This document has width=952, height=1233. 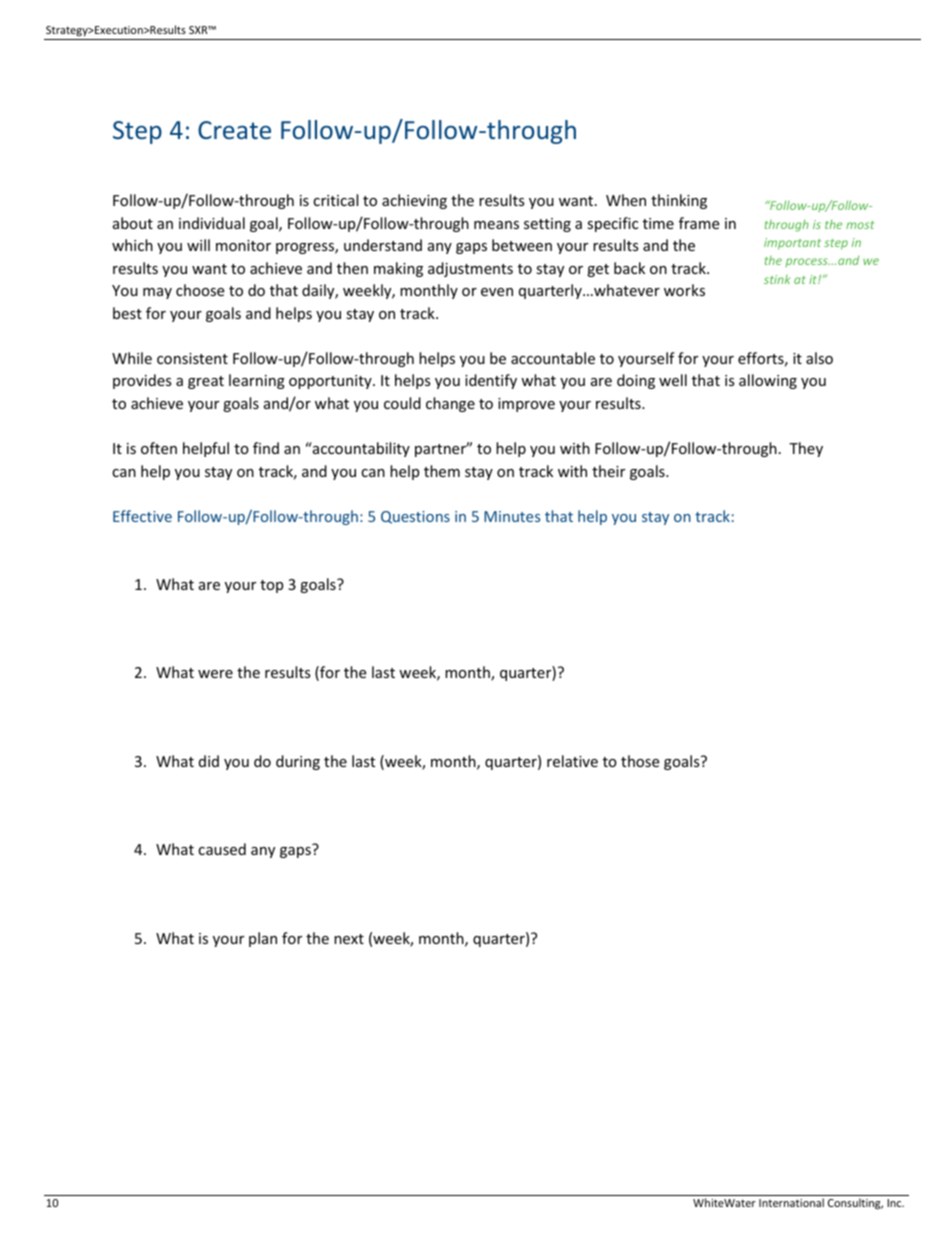 I want to click on plan, so click(x=263, y=939).
